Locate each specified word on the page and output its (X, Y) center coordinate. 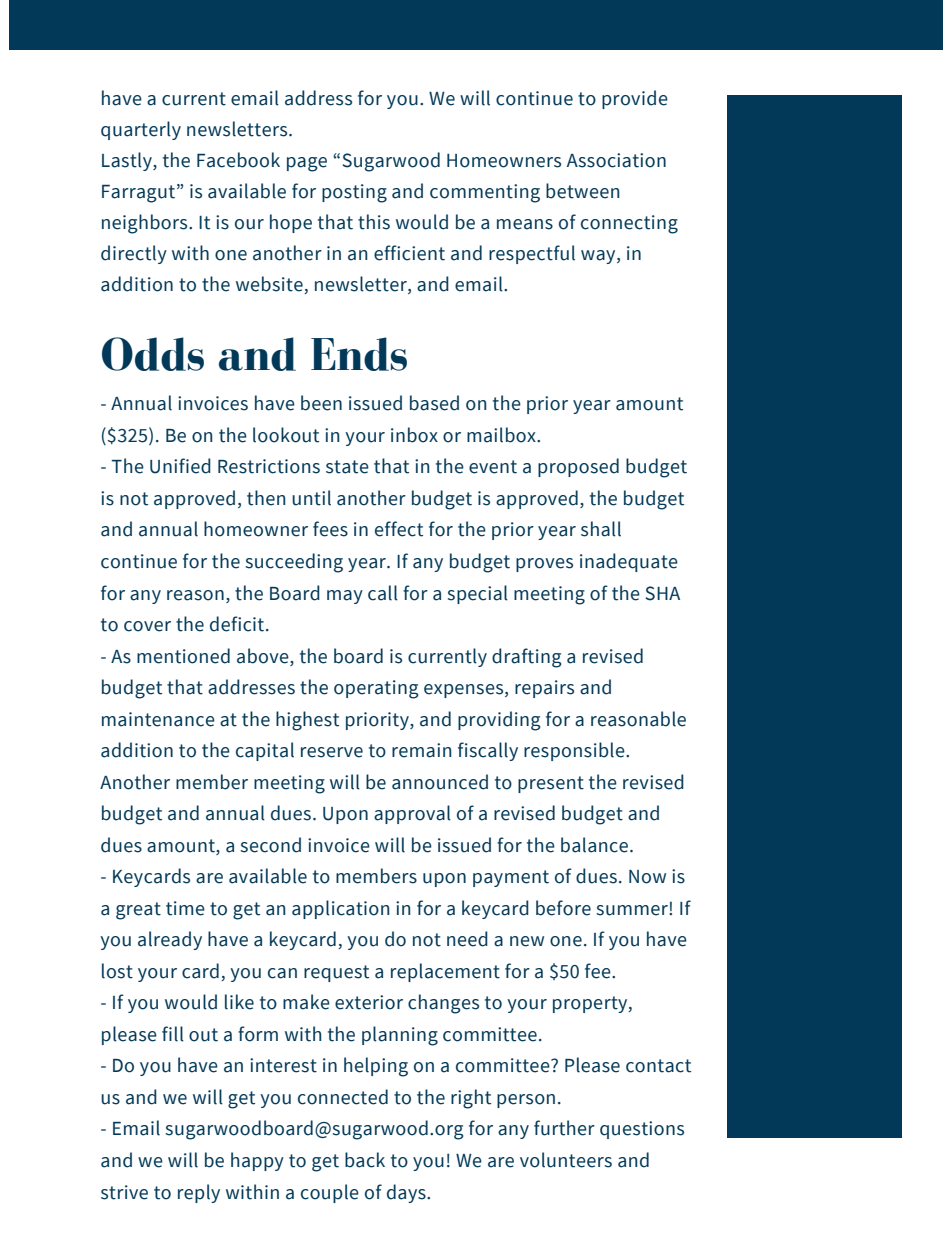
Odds (153, 354)
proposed (578, 467)
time (185, 908)
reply (199, 1193)
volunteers (566, 1160)
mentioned (183, 656)
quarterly (141, 130)
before (563, 908)
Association (616, 160)
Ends (359, 354)
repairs (544, 689)
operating (376, 689)
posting (354, 193)
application (340, 909)
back (365, 1160)
